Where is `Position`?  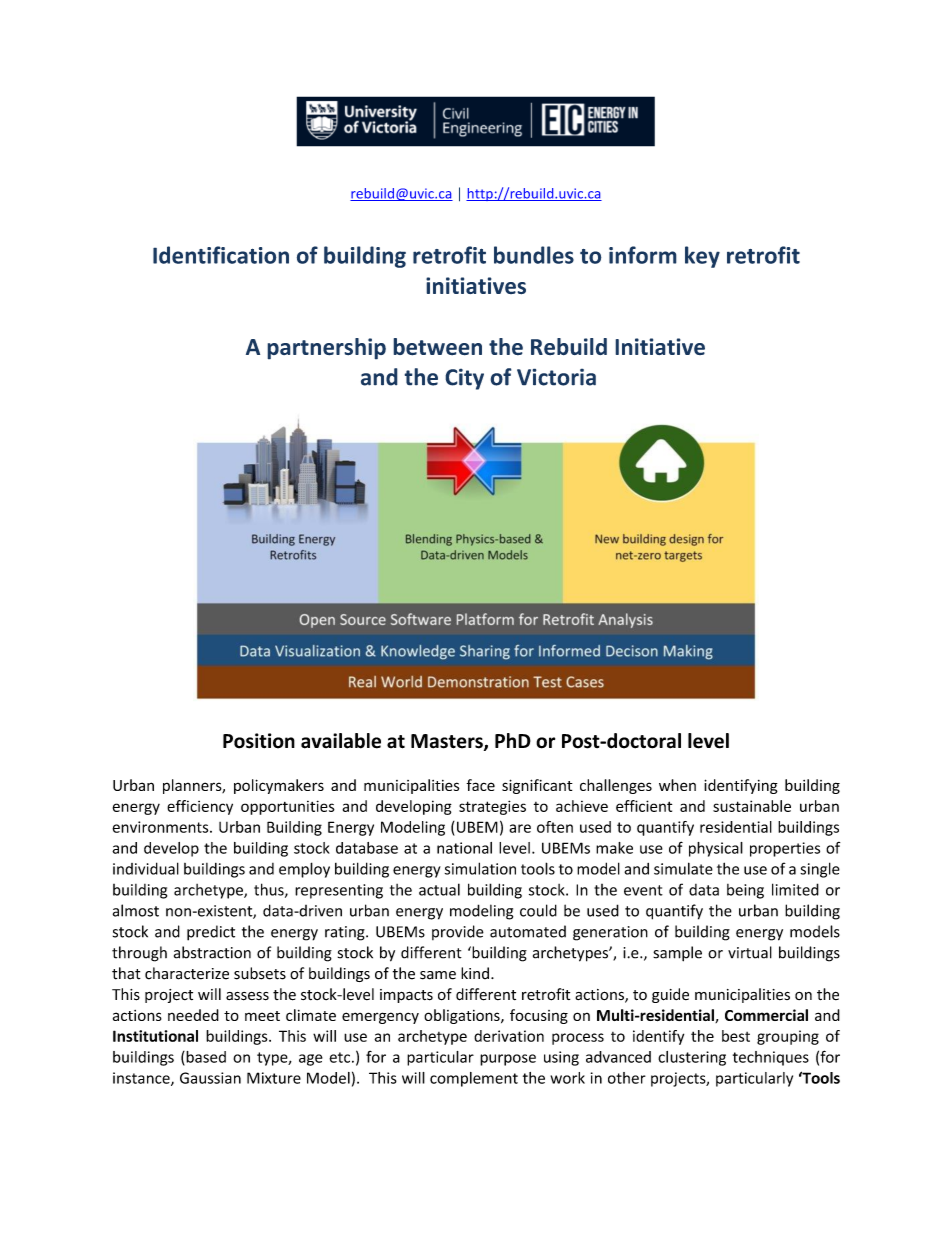 Position is located at coordinates (259, 741).
